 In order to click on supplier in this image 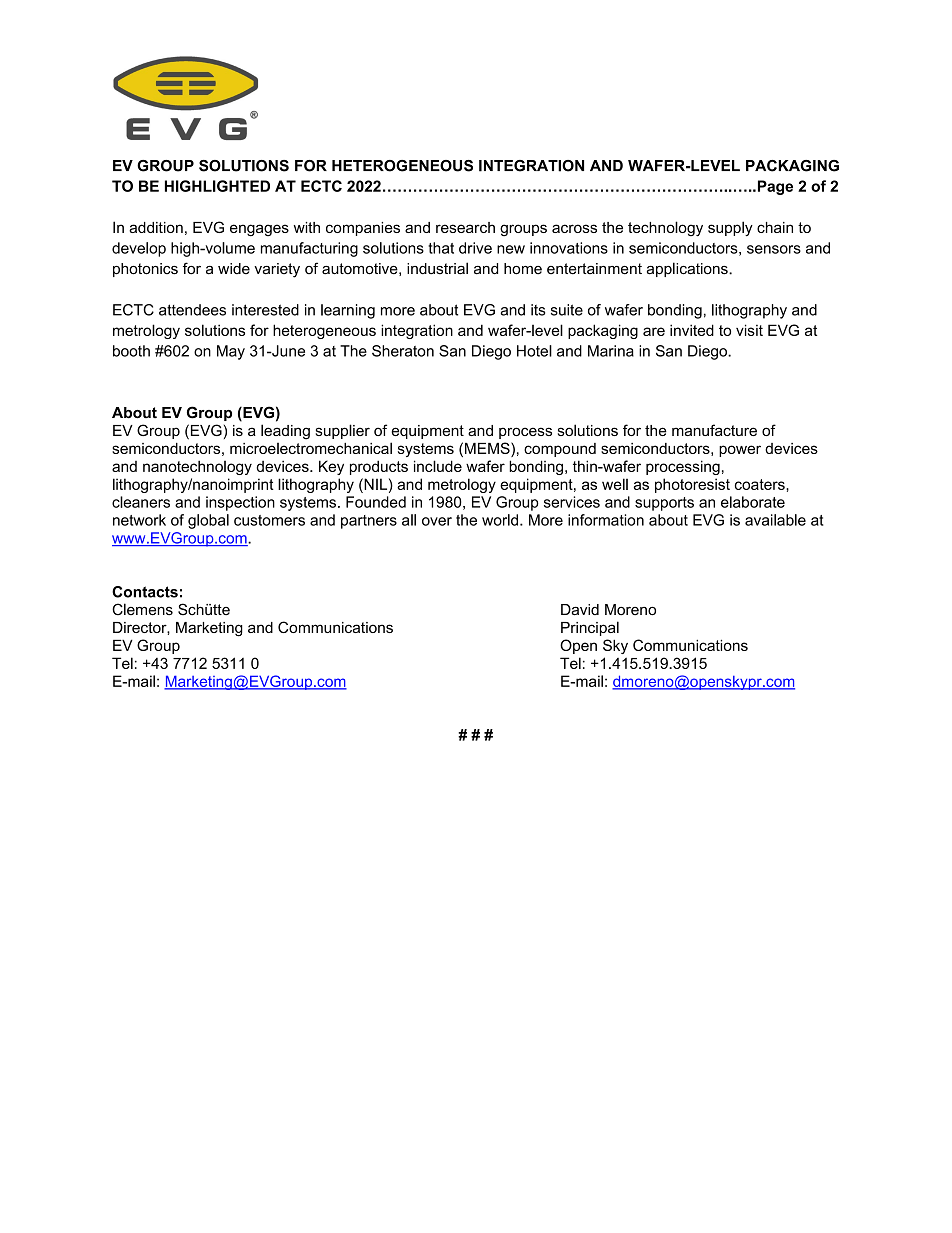, I will do `click(342, 431)`.
